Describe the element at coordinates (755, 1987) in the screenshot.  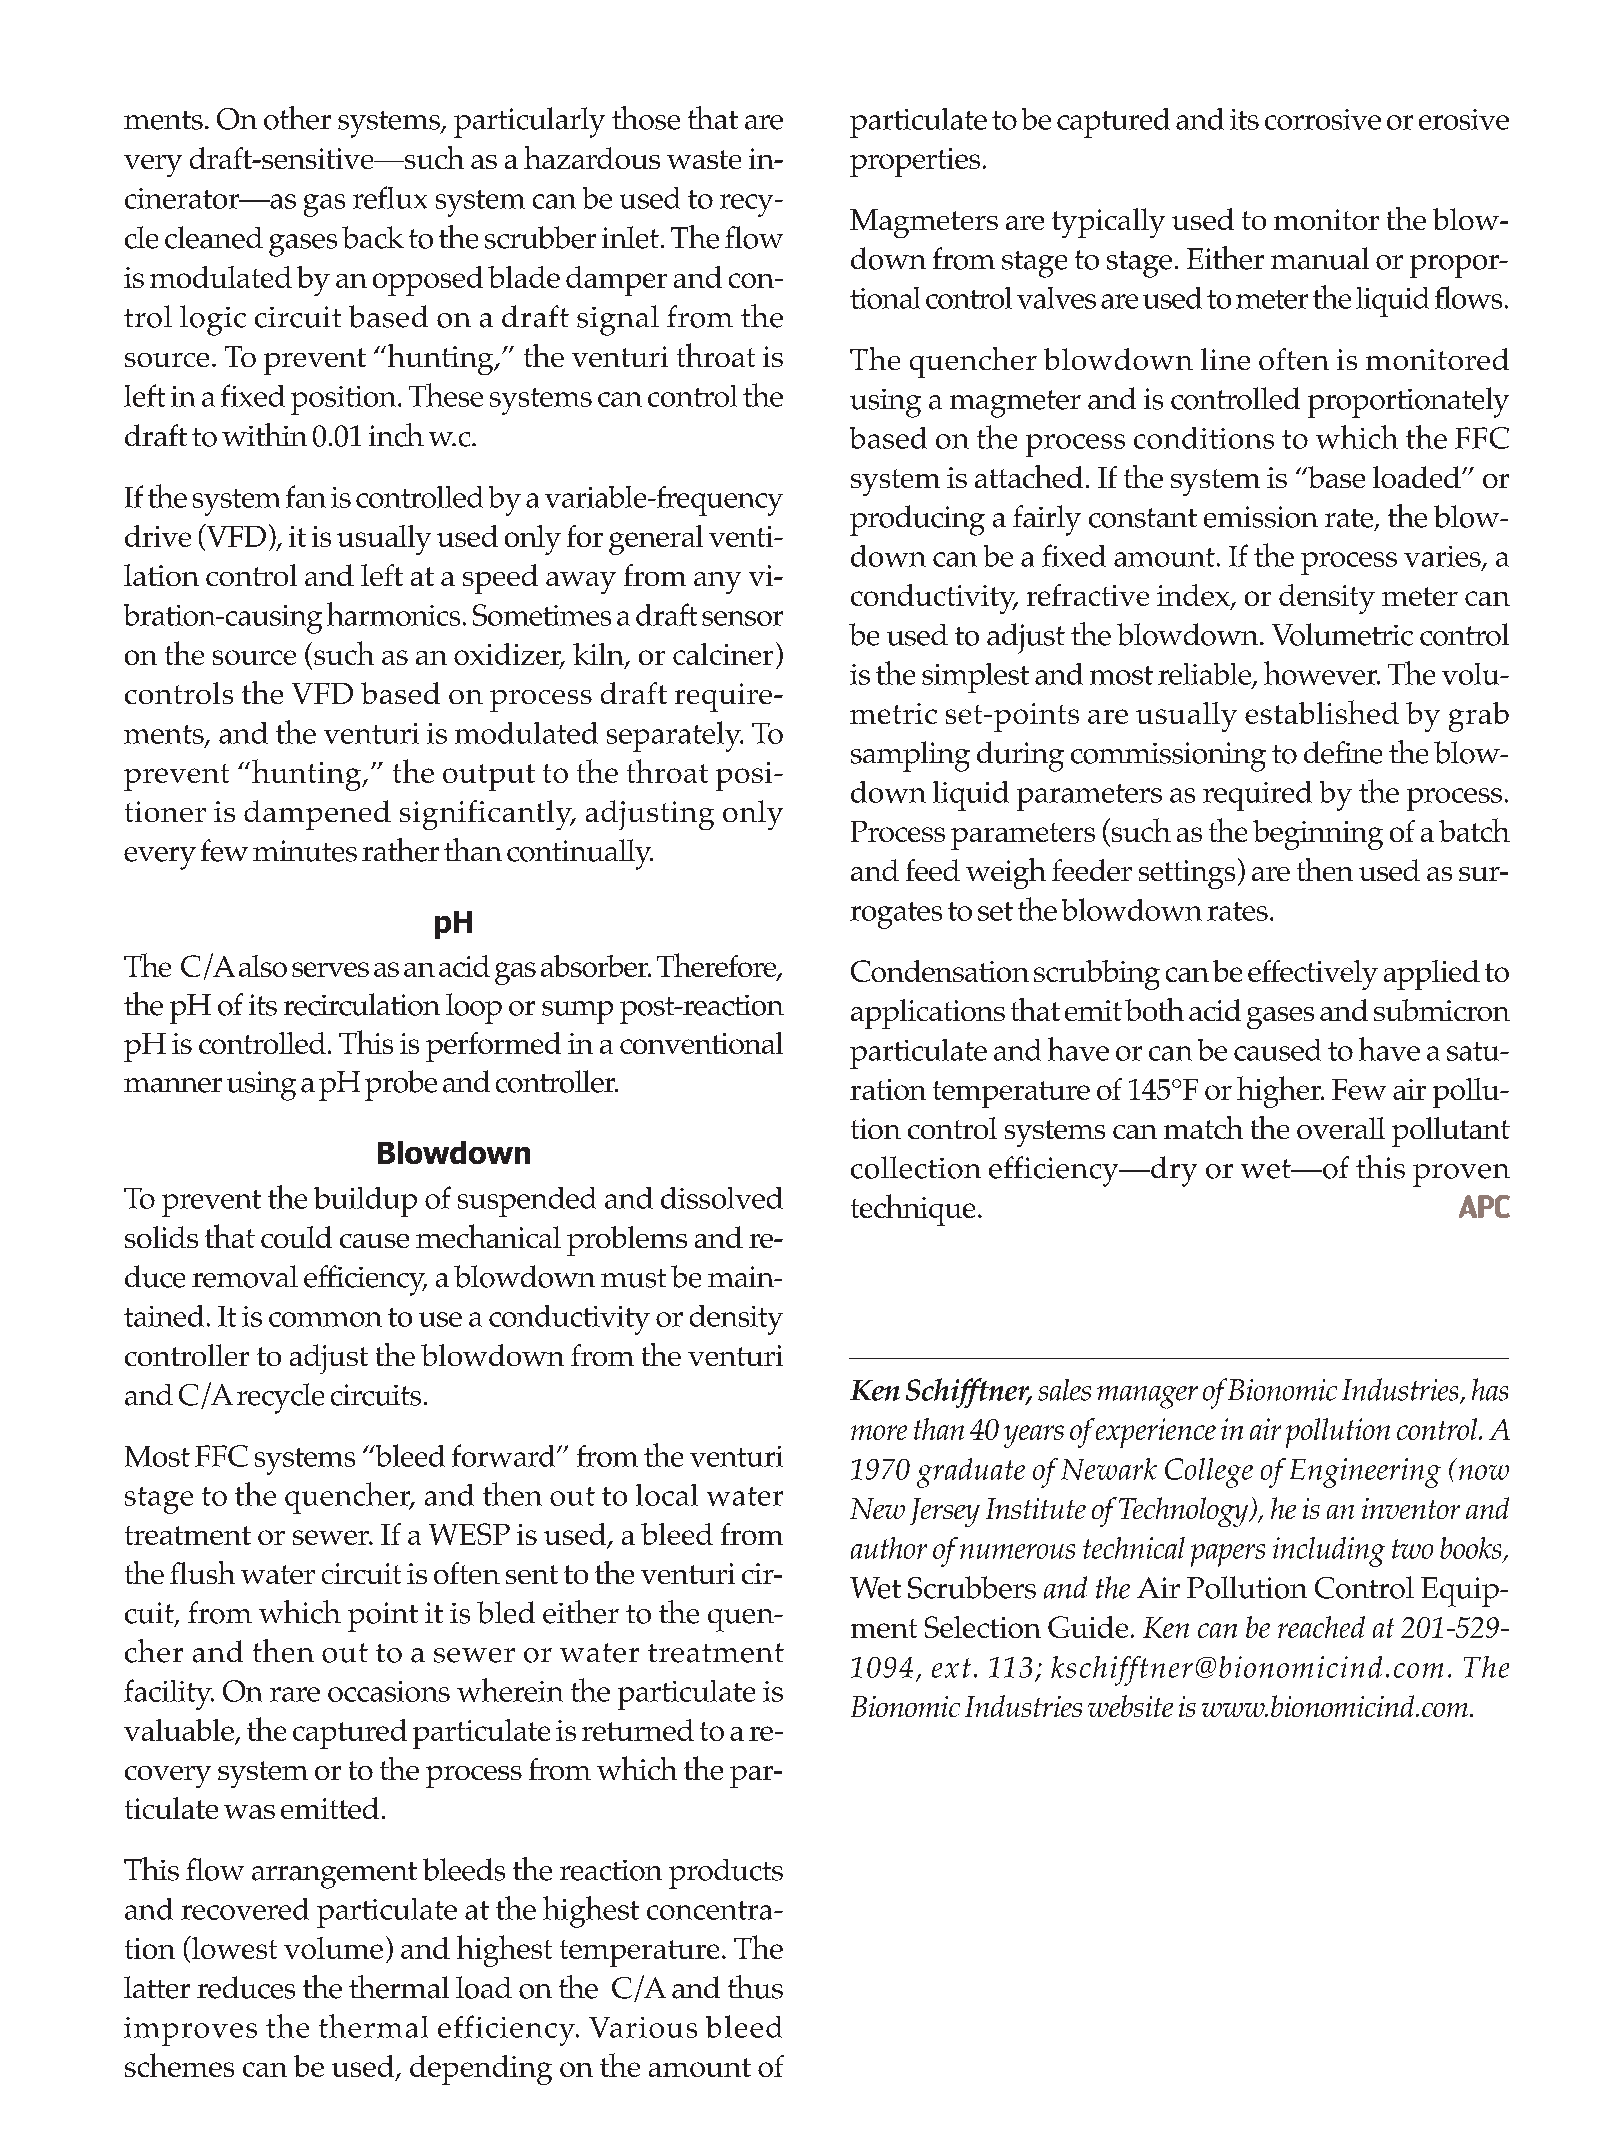
I see `thus` at that location.
